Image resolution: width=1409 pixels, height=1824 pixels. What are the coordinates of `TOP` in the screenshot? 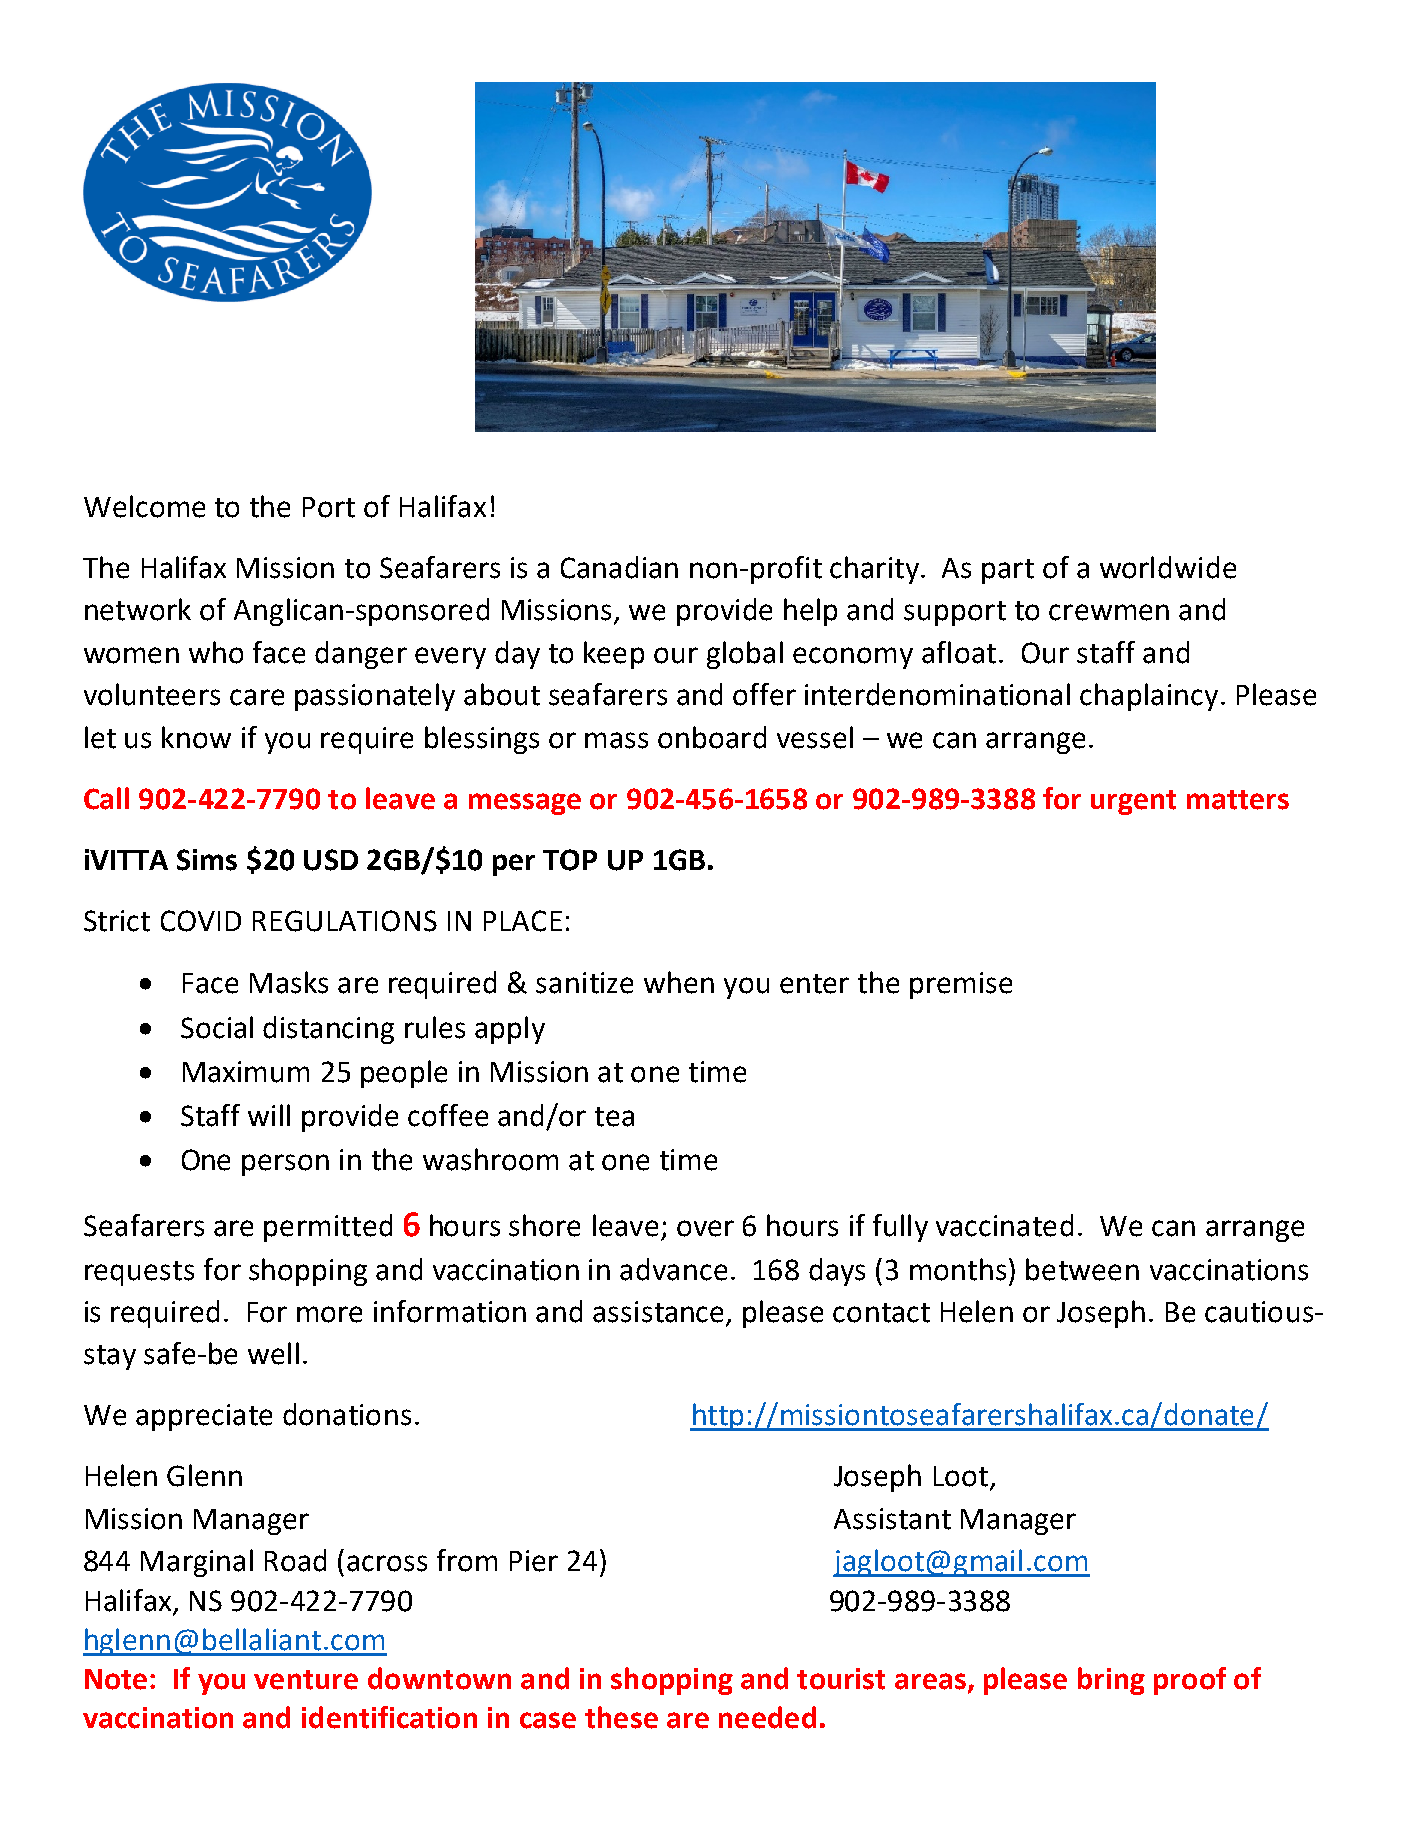 It's located at (570, 860).
